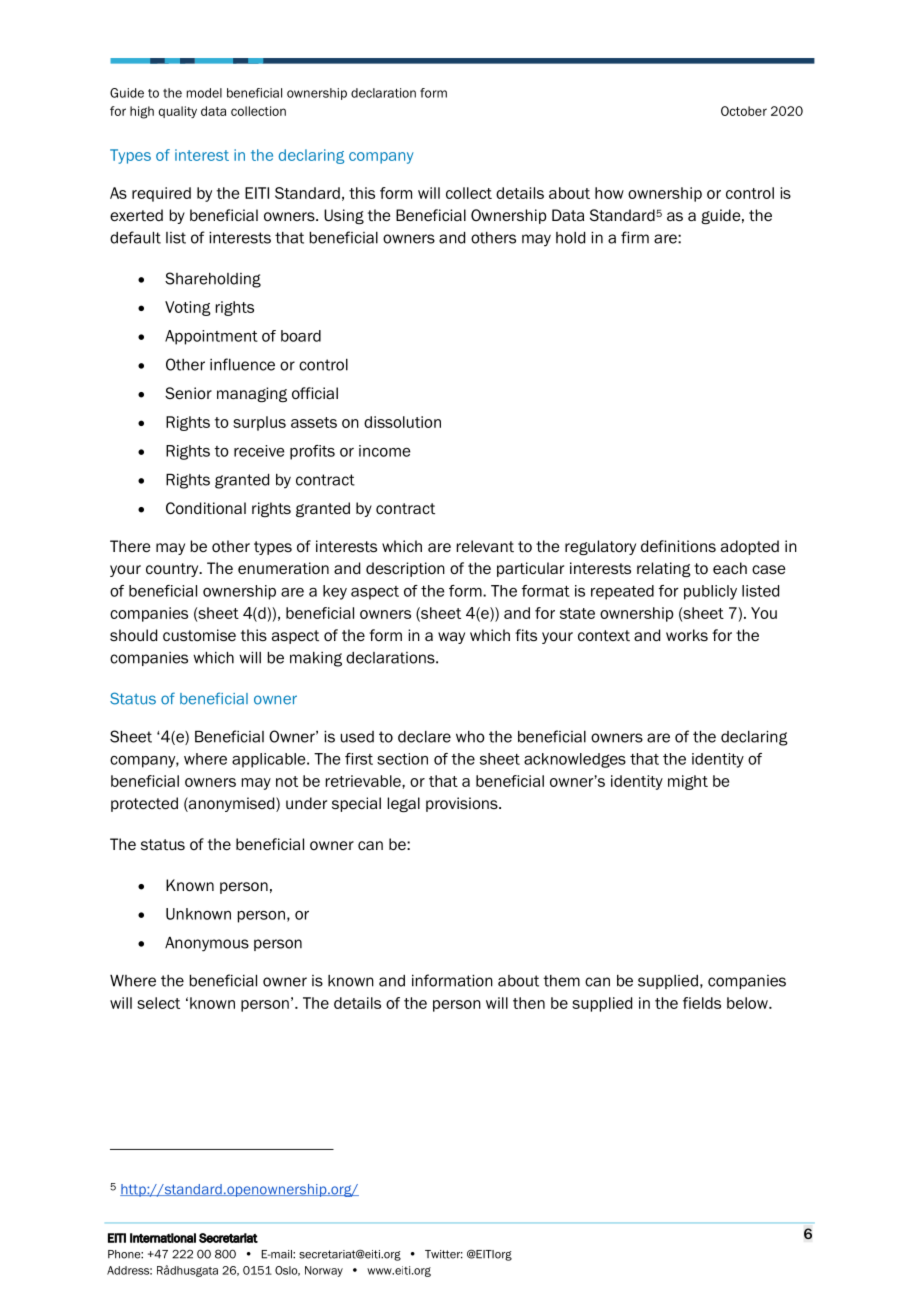  I want to click on works, so click(687, 635).
